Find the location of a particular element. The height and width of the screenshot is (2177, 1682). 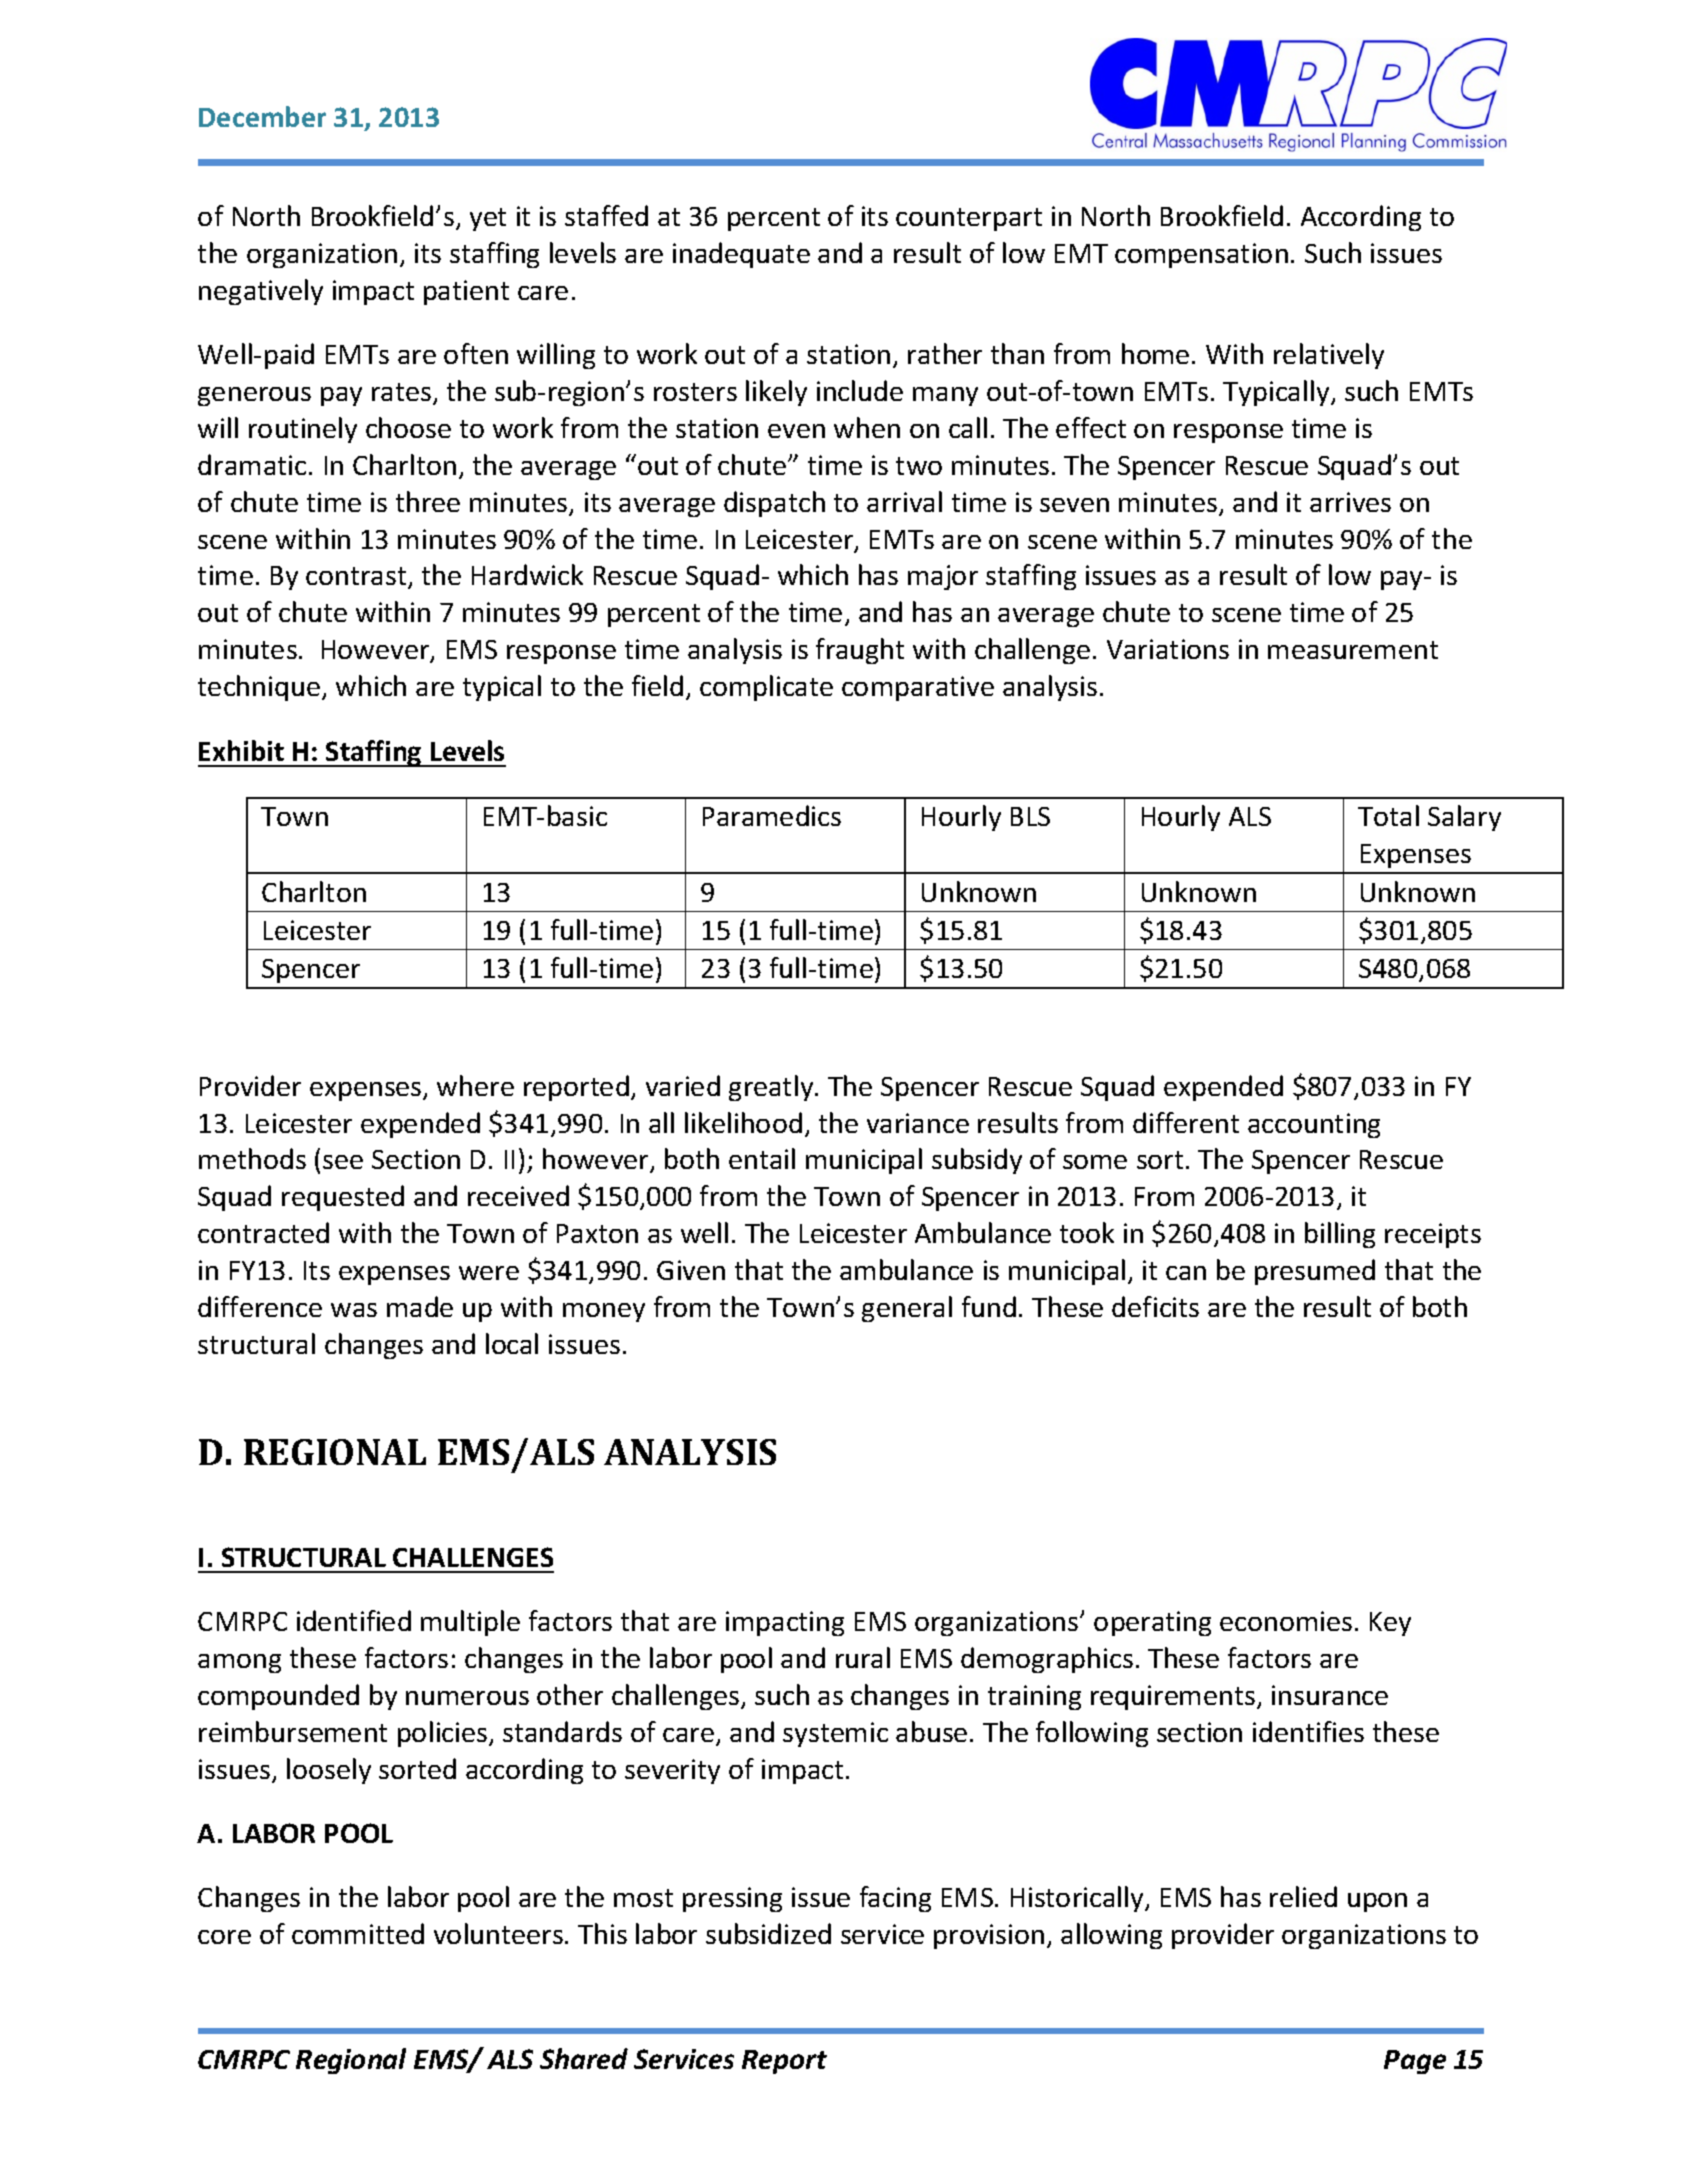

see is located at coordinates (343, 1162).
